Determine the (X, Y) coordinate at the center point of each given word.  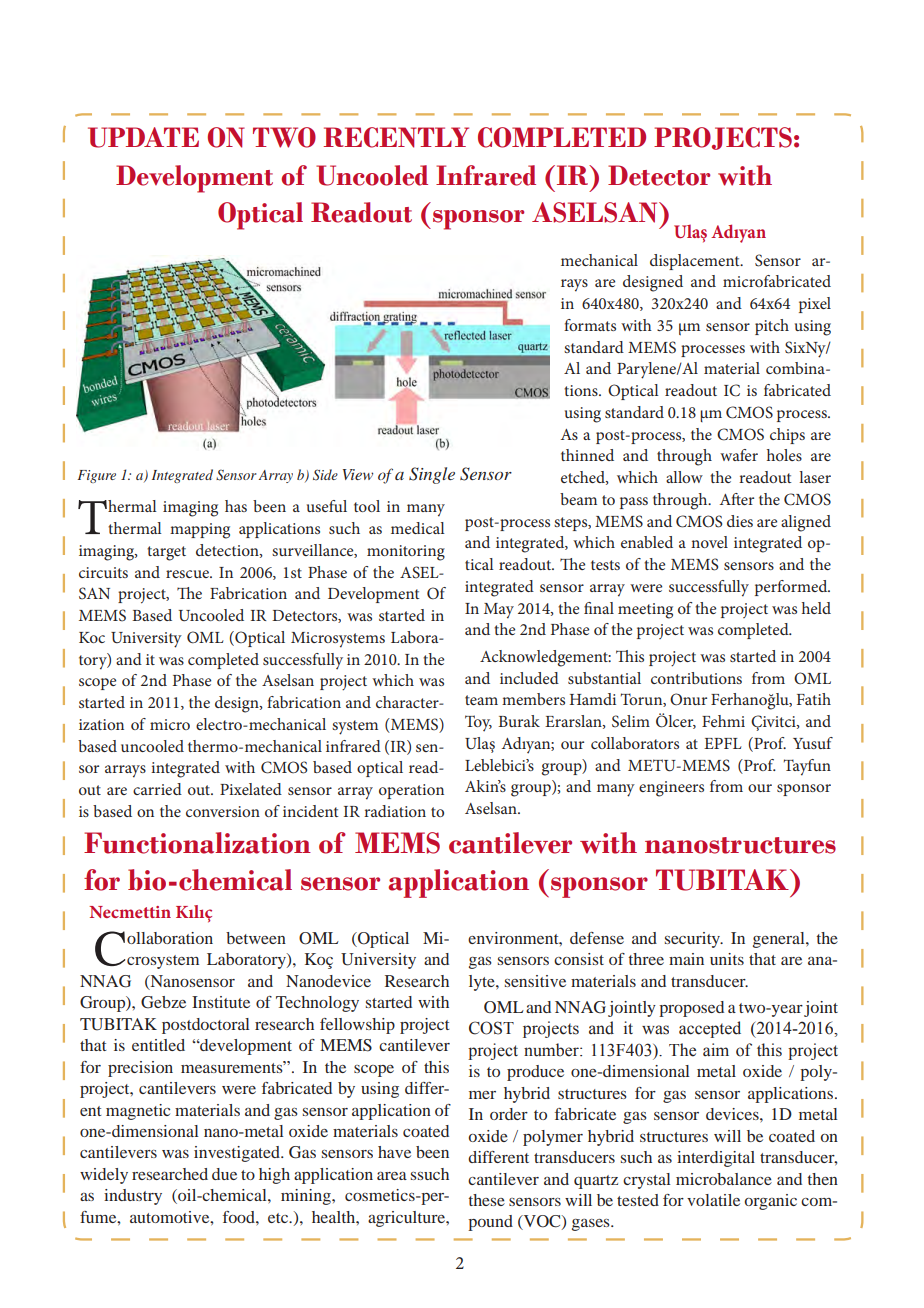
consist (579, 959)
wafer (739, 455)
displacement (696, 262)
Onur (688, 699)
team (481, 700)
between (256, 938)
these (486, 1200)
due (224, 1174)
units (727, 959)
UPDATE (143, 137)
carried (157, 789)
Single (432, 475)
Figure (96, 476)
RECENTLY (396, 137)
